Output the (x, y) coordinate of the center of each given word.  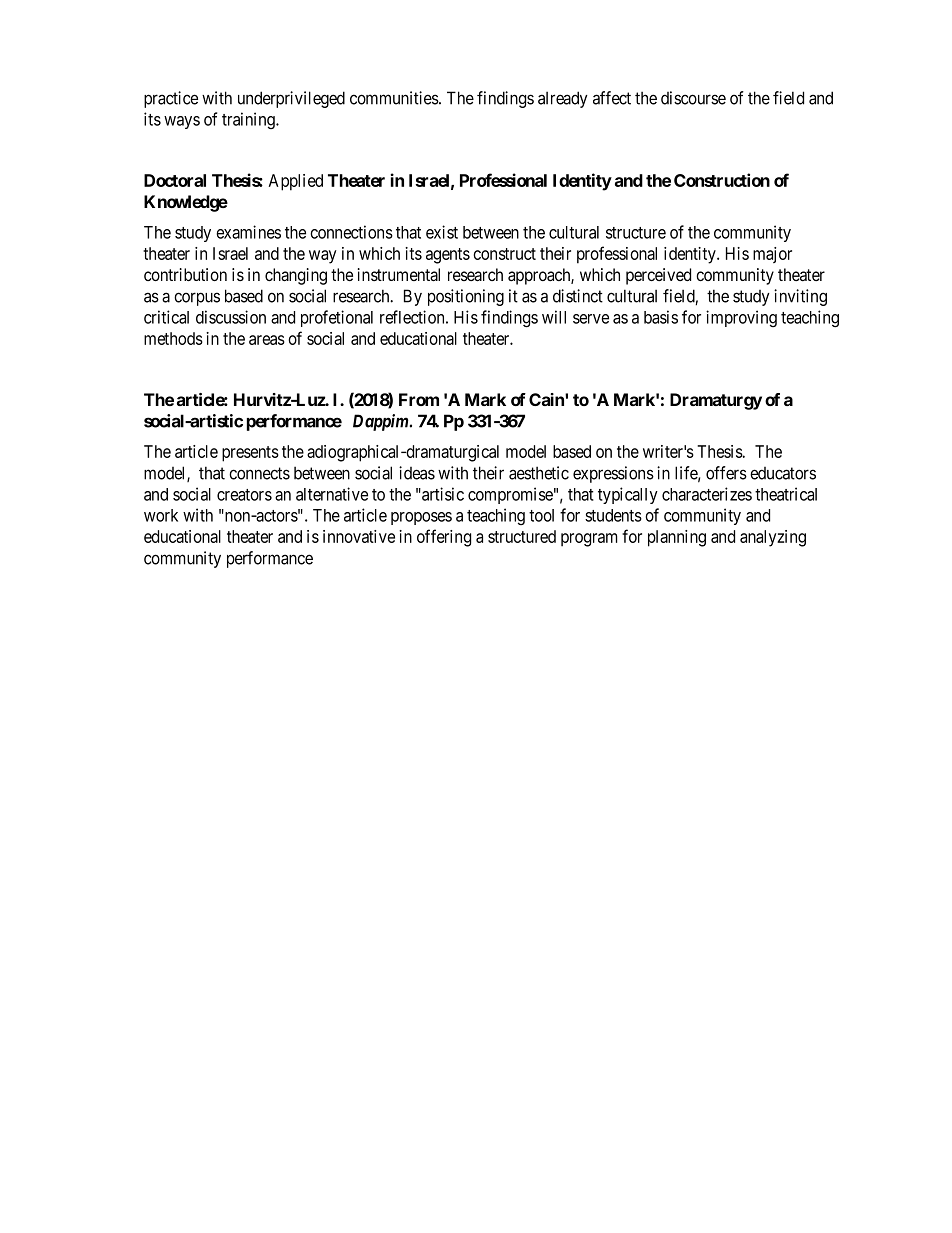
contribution (185, 274)
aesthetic (539, 473)
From (419, 399)
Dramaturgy (716, 401)
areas (267, 340)
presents (250, 454)
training (249, 120)
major (772, 255)
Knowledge (186, 203)
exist (442, 232)
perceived (658, 276)
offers (726, 473)
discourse (693, 98)
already (563, 99)
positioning (466, 297)
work (161, 515)
